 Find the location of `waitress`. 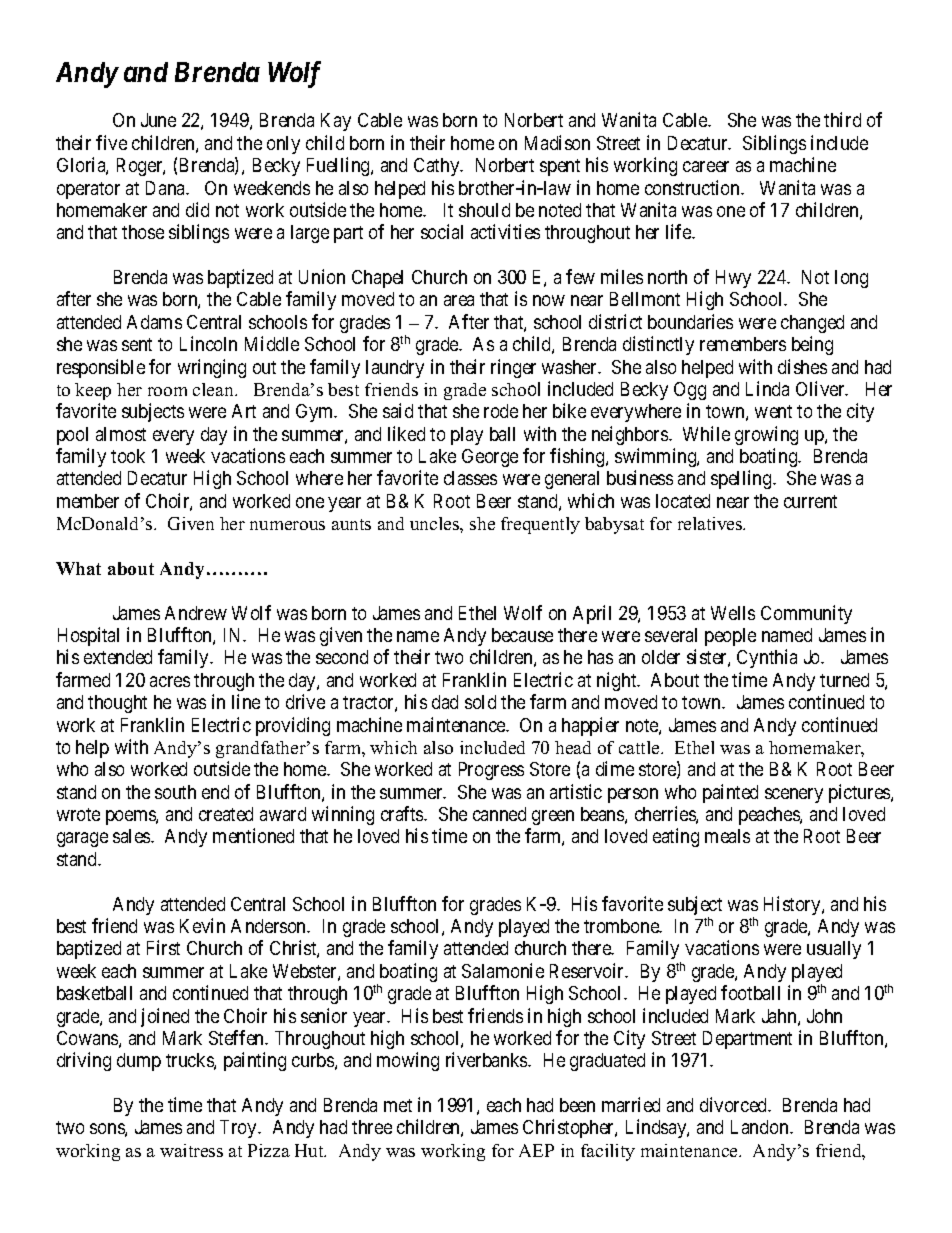

waitress is located at coordinates (191, 1150).
